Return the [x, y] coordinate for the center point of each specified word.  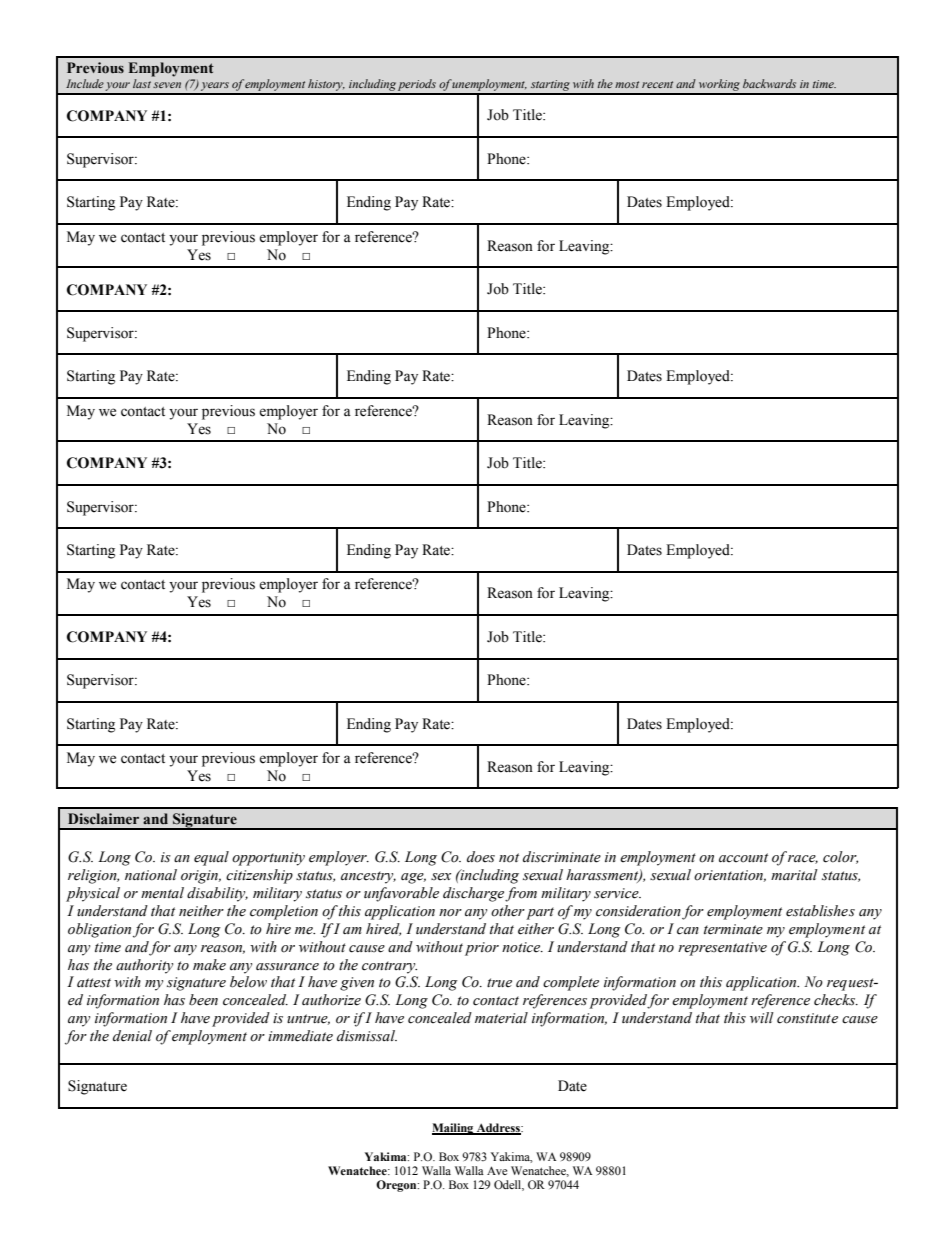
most [627, 84]
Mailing [454, 1129]
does [481, 857]
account [743, 858]
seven [167, 85]
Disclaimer [103, 819]
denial [132, 1036]
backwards [769, 83]
